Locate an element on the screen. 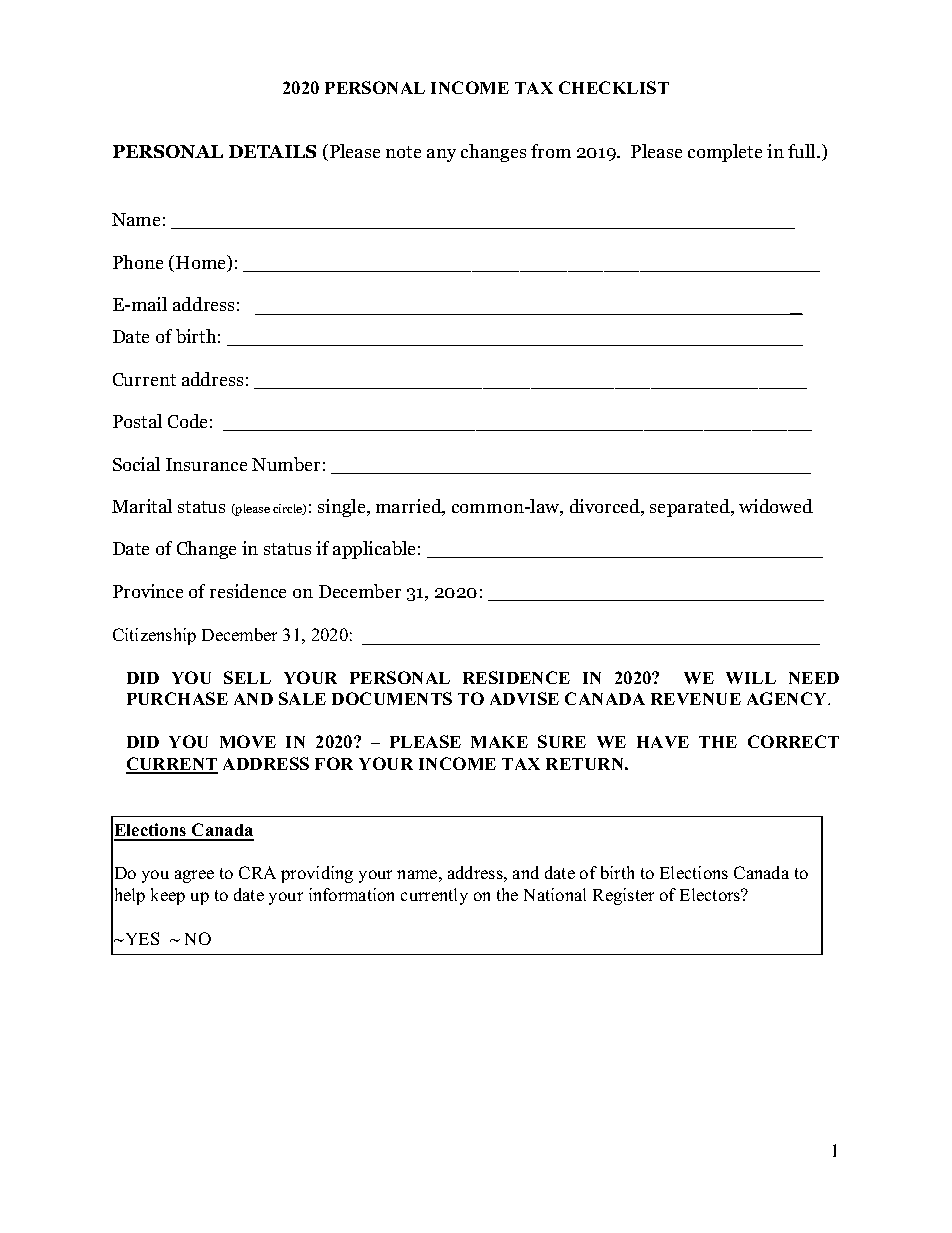  any is located at coordinates (441, 155).
